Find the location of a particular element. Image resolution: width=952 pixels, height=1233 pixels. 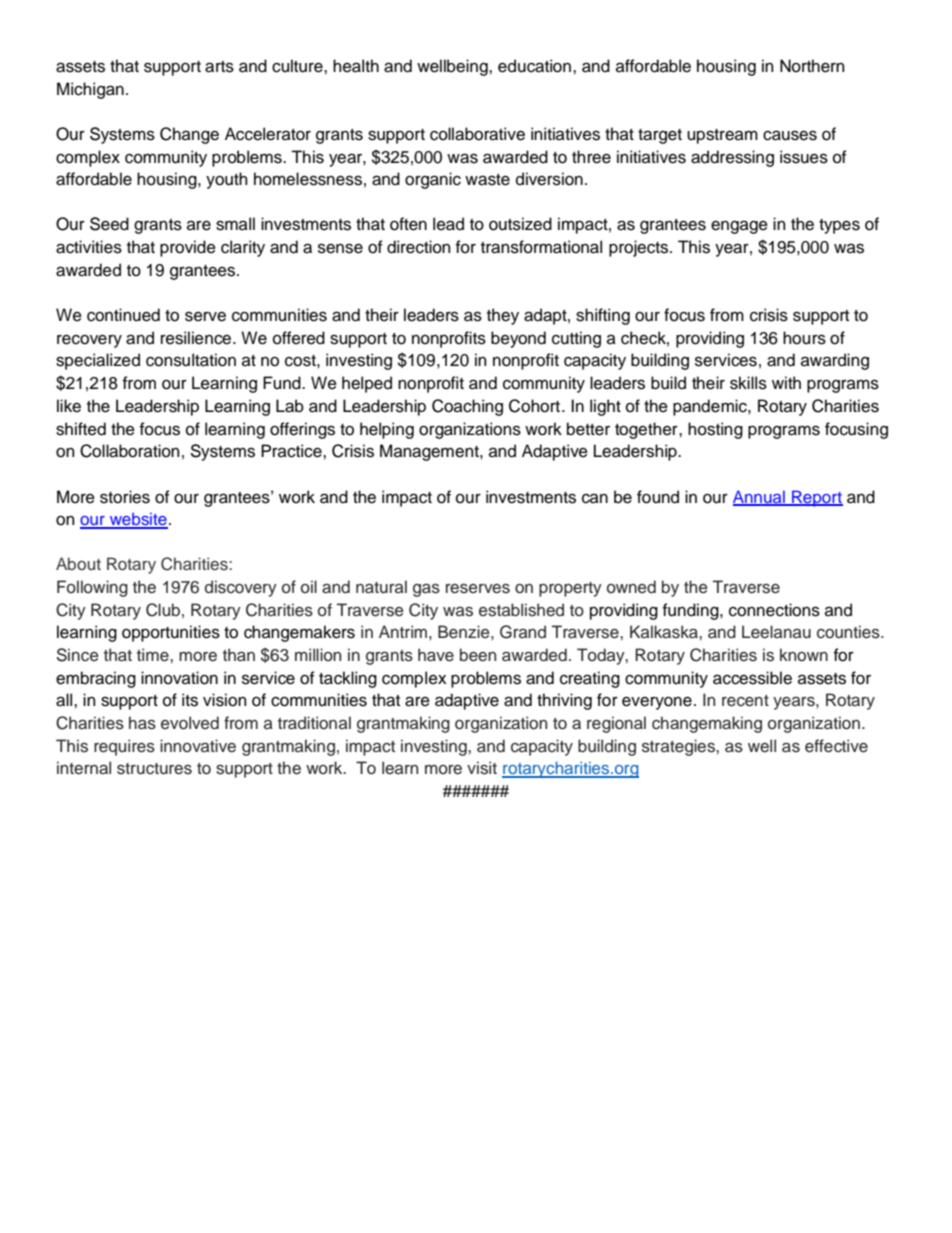

hours is located at coordinates (804, 338).
